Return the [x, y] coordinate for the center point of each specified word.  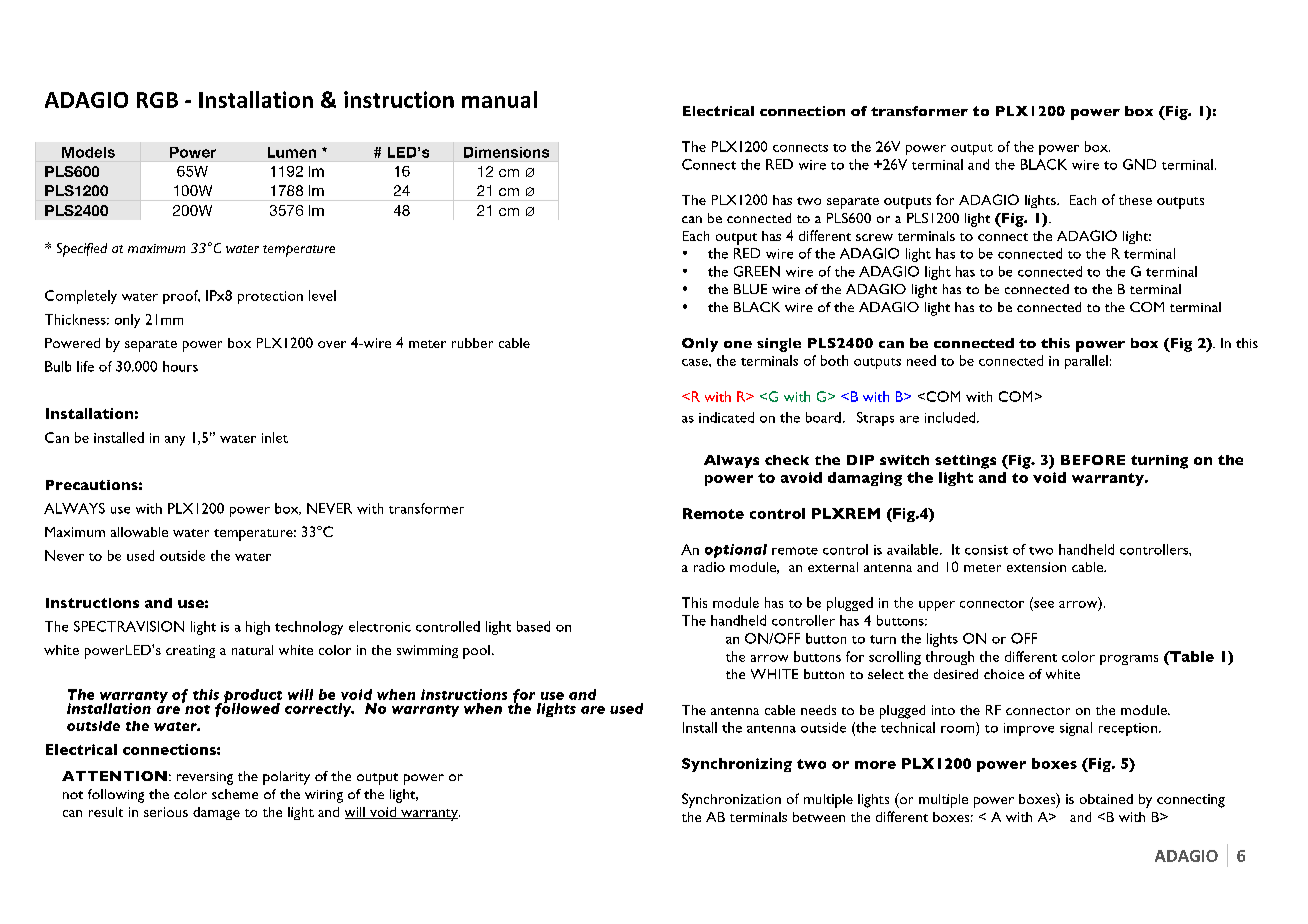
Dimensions [506, 152]
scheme [235, 794]
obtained [1106, 799]
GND [1139, 164]
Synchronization [731, 800]
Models [88, 152]
